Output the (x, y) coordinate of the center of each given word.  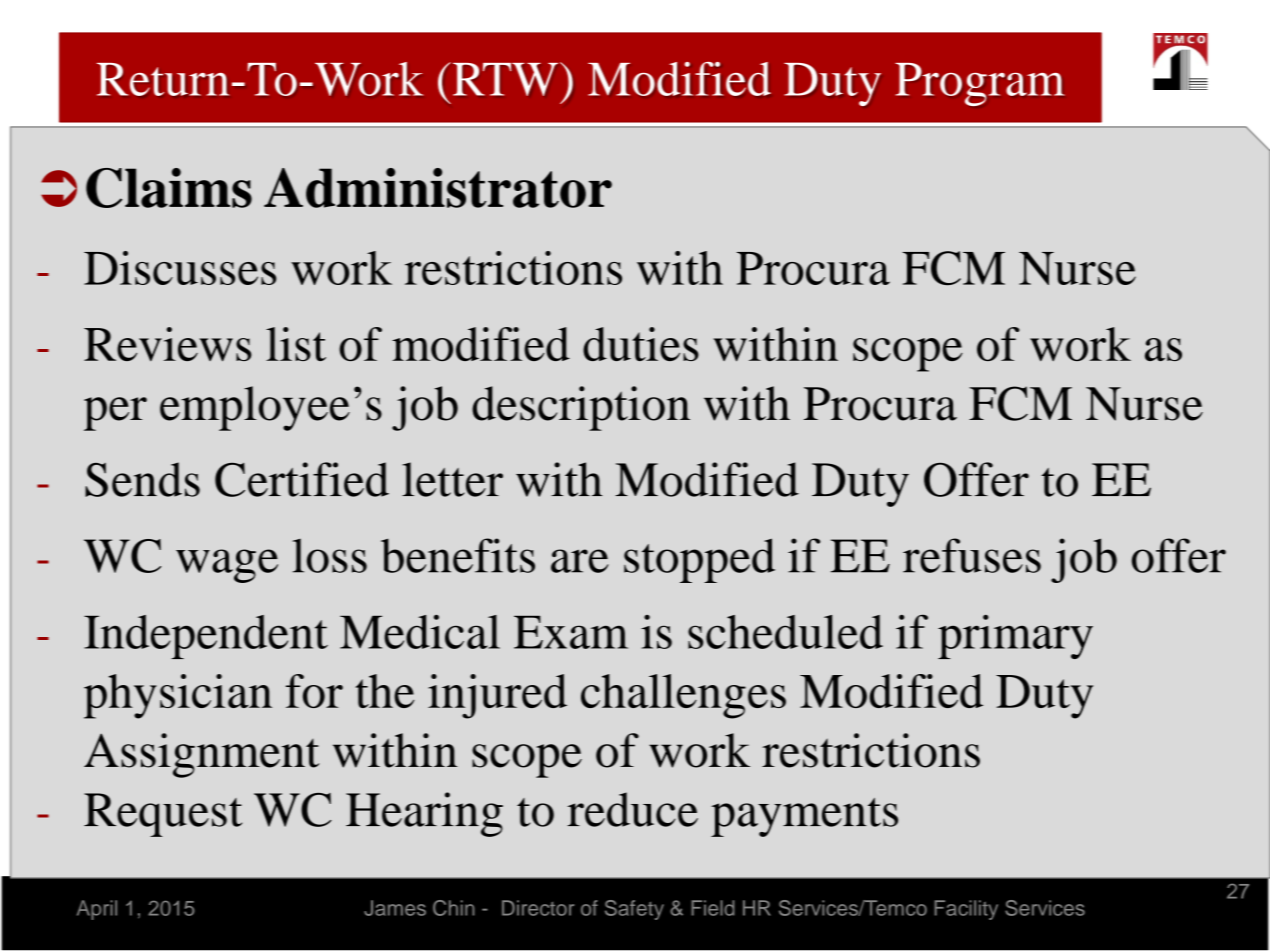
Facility (966, 910)
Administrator (438, 188)
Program (980, 84)
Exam (571, 632)
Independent (206, 637)
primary (1015, 636)
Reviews (167, 344)
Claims (169, 188)
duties (641, 344)
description (581, 408)
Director (538, 908)
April (97, 910)
